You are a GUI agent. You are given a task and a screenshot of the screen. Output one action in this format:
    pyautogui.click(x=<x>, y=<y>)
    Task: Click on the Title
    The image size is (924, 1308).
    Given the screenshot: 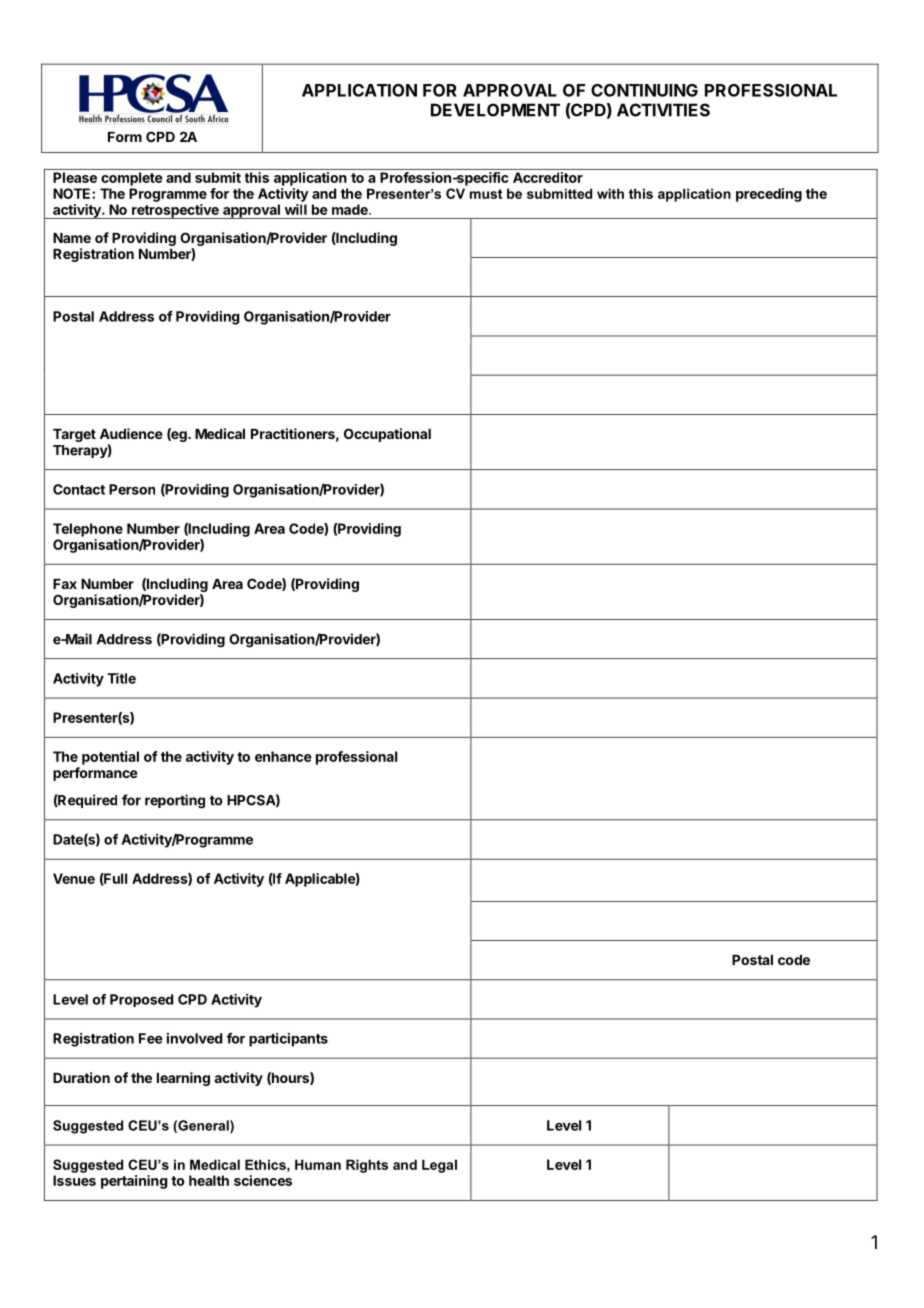 What is the action you would take?
    pyautogui.click(x=121, y=678)
